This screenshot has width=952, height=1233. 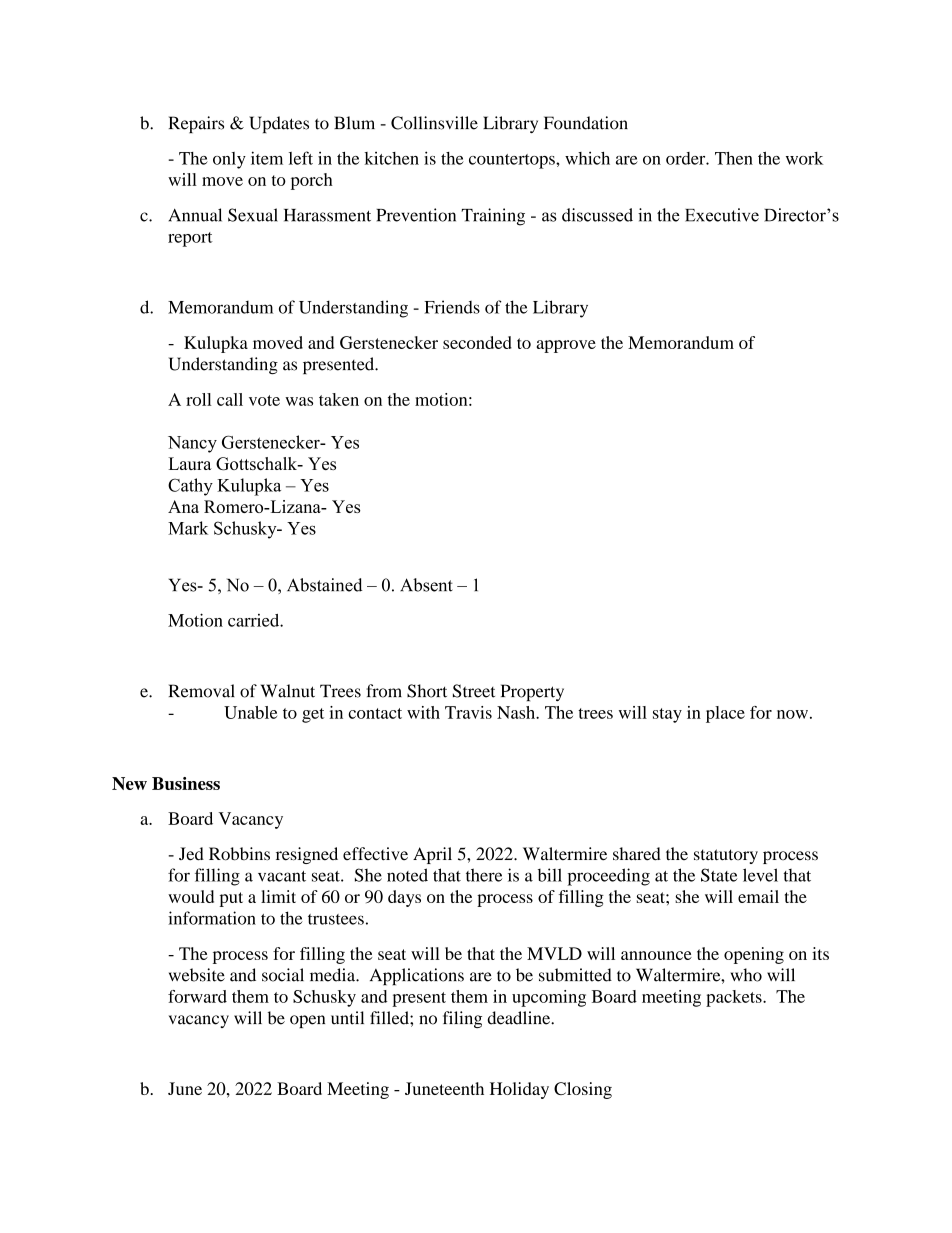 What do you see at coordinates (197, 996) in the screenshot?
I see `forward` at bounding box center [197, 996].
